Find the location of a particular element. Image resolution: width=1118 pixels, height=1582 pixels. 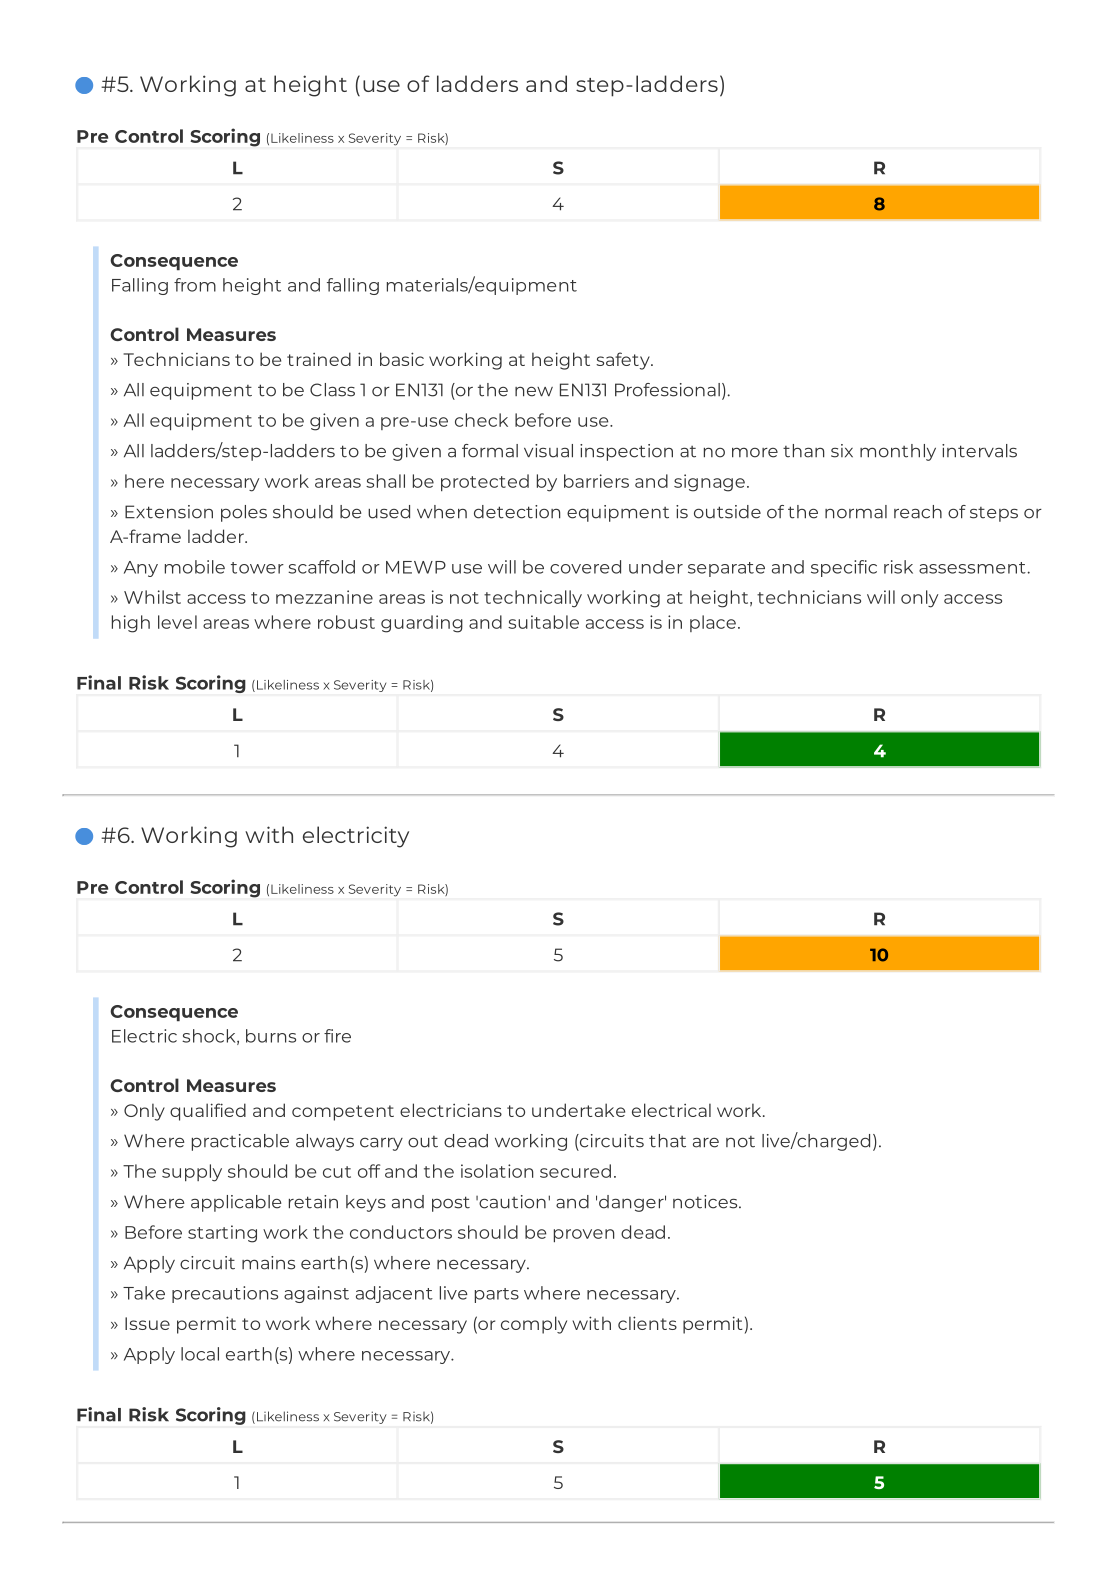

place is located at coordinates (713, 623).
